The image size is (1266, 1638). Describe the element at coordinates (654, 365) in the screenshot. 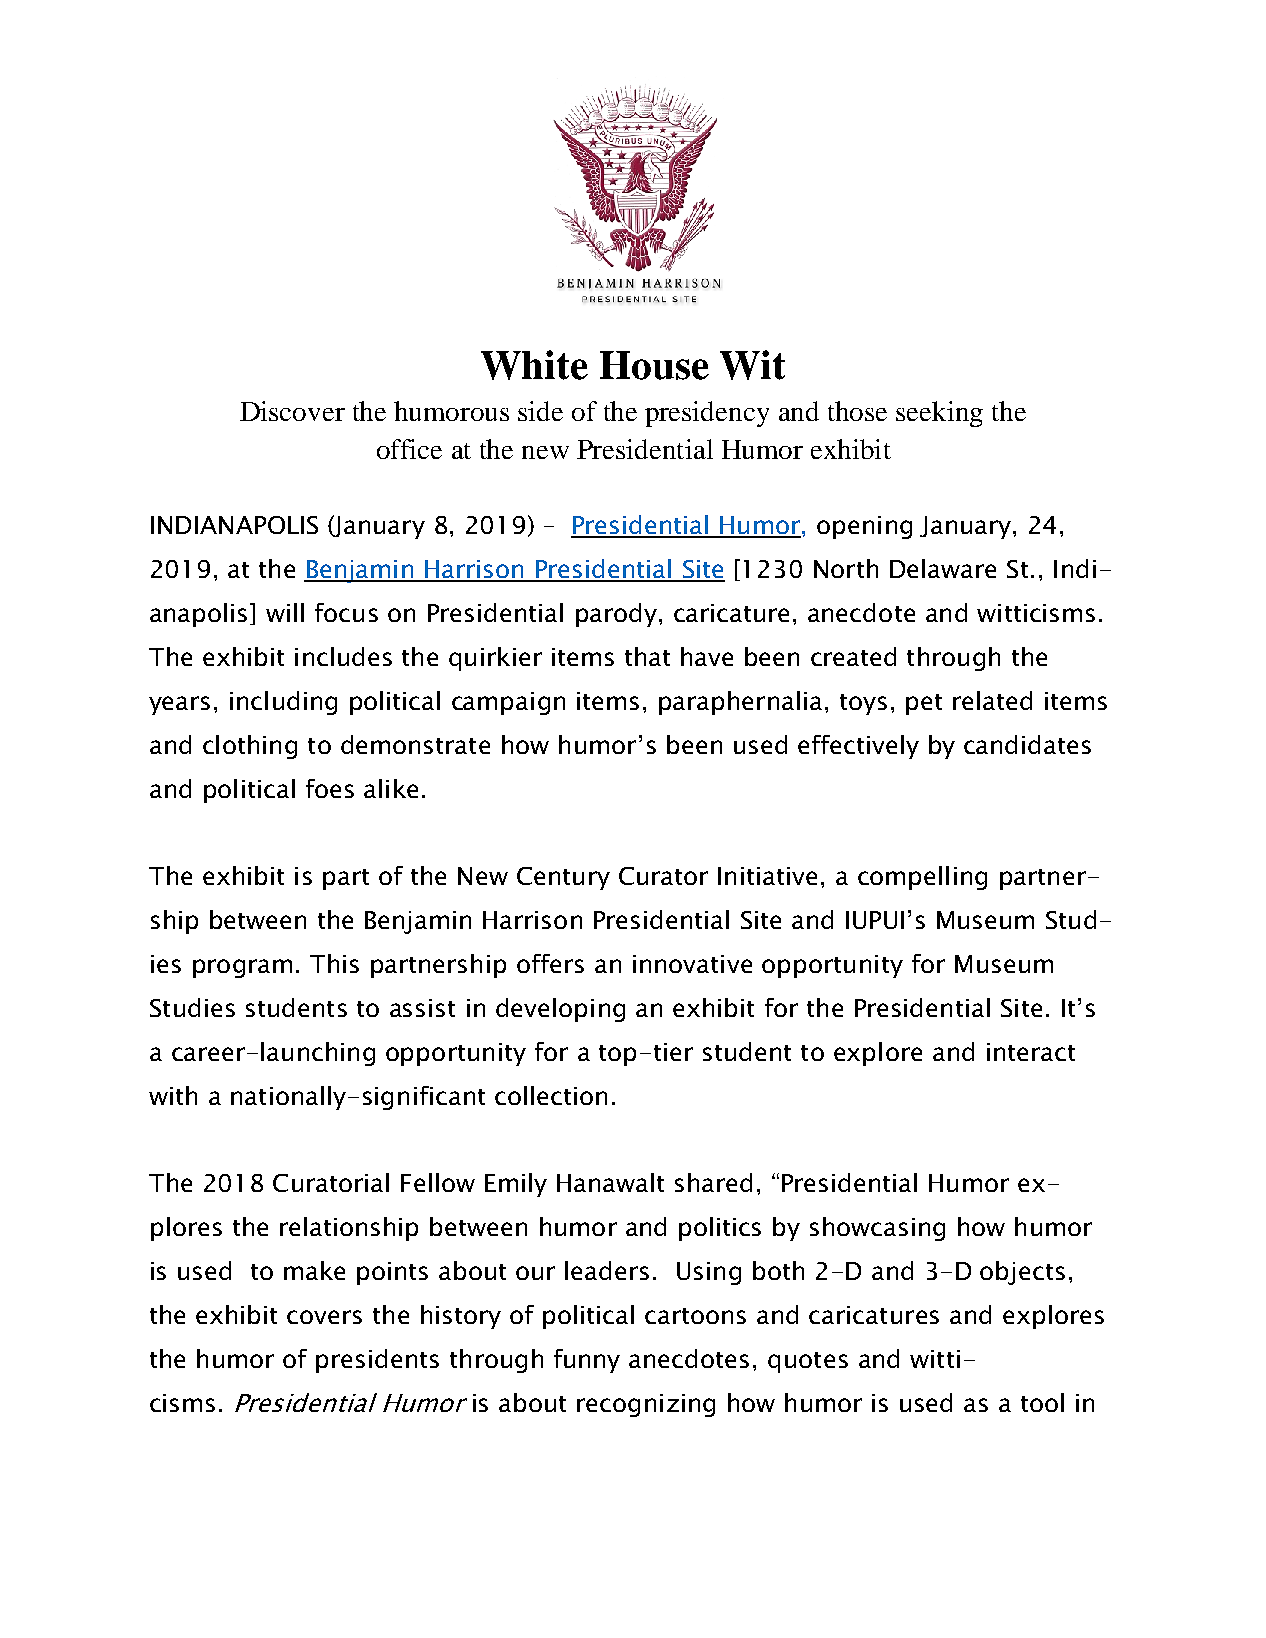

I see `House` at that location.
